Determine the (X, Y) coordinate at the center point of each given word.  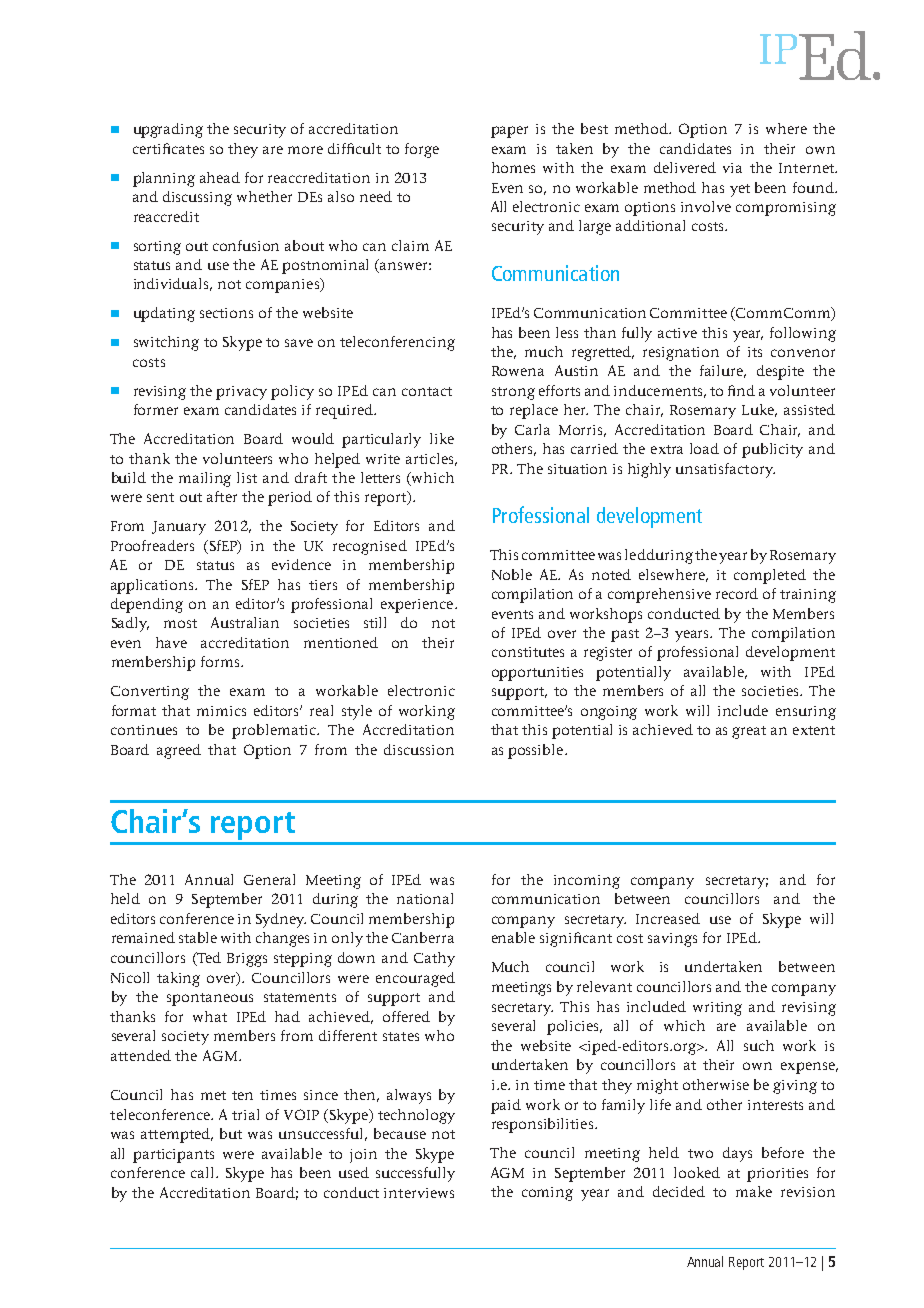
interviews (419, 1193)
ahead (220, 177)
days (737, 1154)
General (269, 879)
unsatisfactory (725, 470)
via (732, 168)
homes (513, 167)
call (204, 1172)
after (222, 496)
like (442, 438)
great (749, 732)
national (425, 898)
